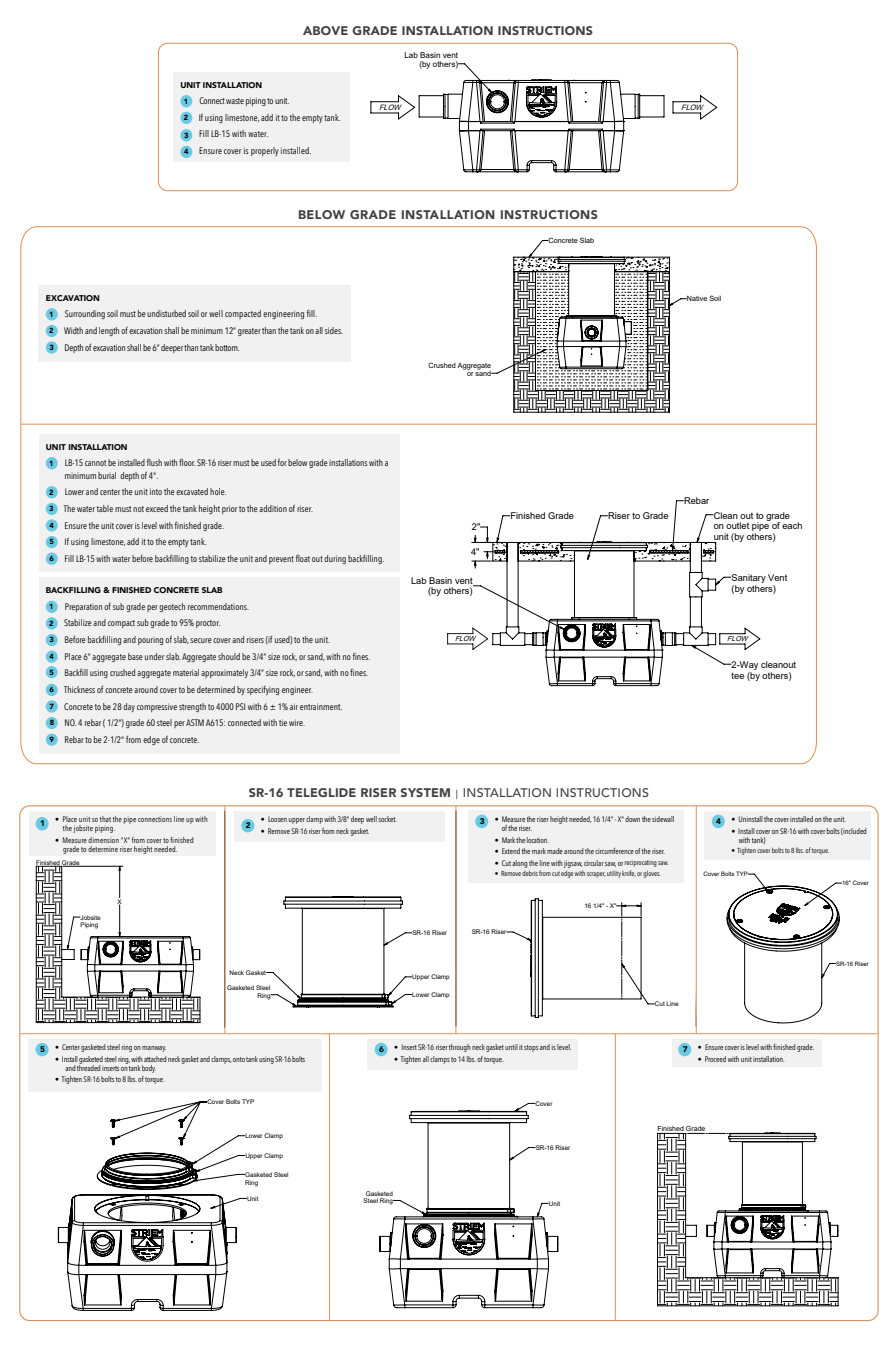 The image size is (896, 1345). What do you see at coordinates (265, 151) in the document?
I see `properly` at bounding box center [265, 151].
